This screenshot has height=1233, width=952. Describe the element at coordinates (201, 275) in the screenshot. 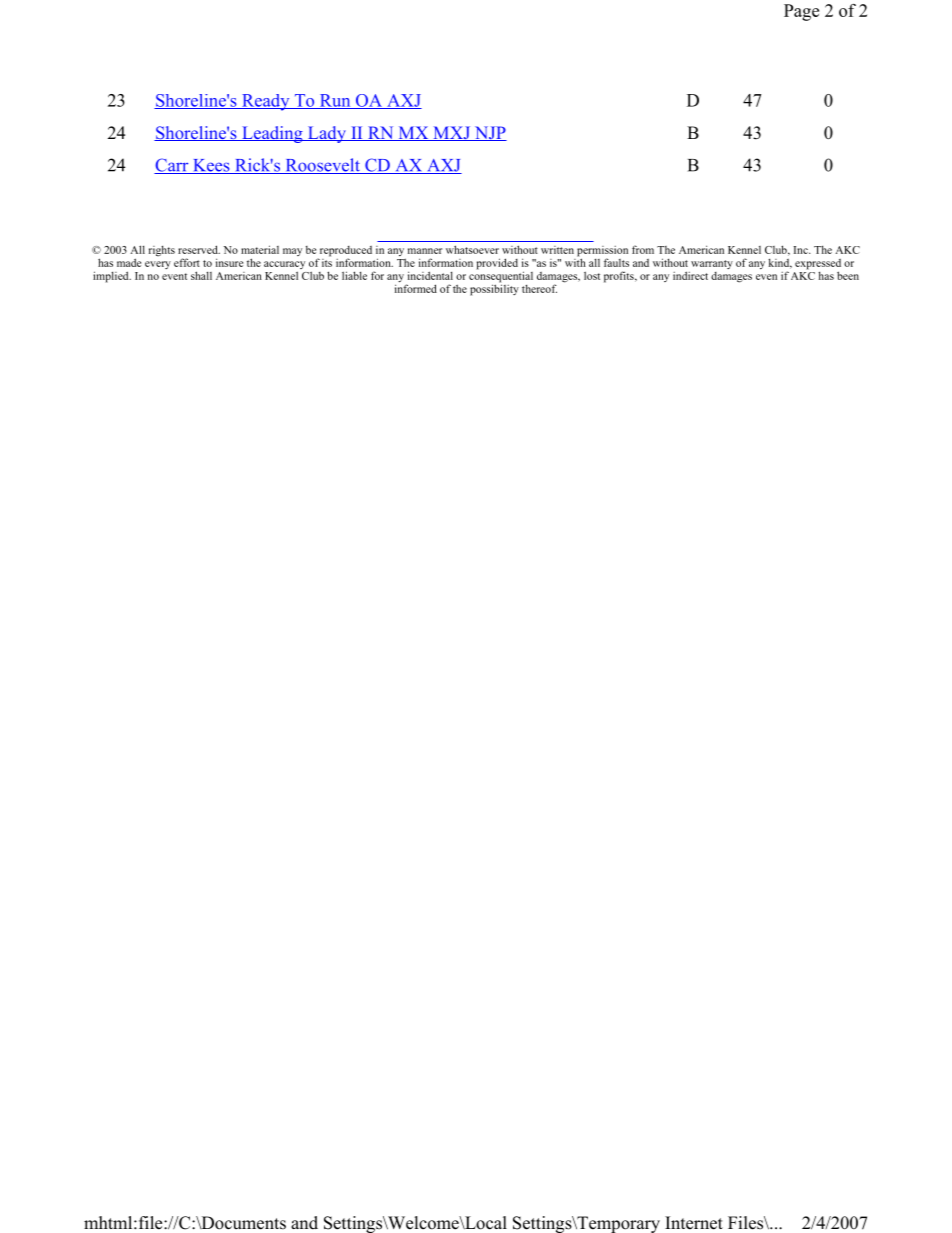

I see `shall` at that location.
